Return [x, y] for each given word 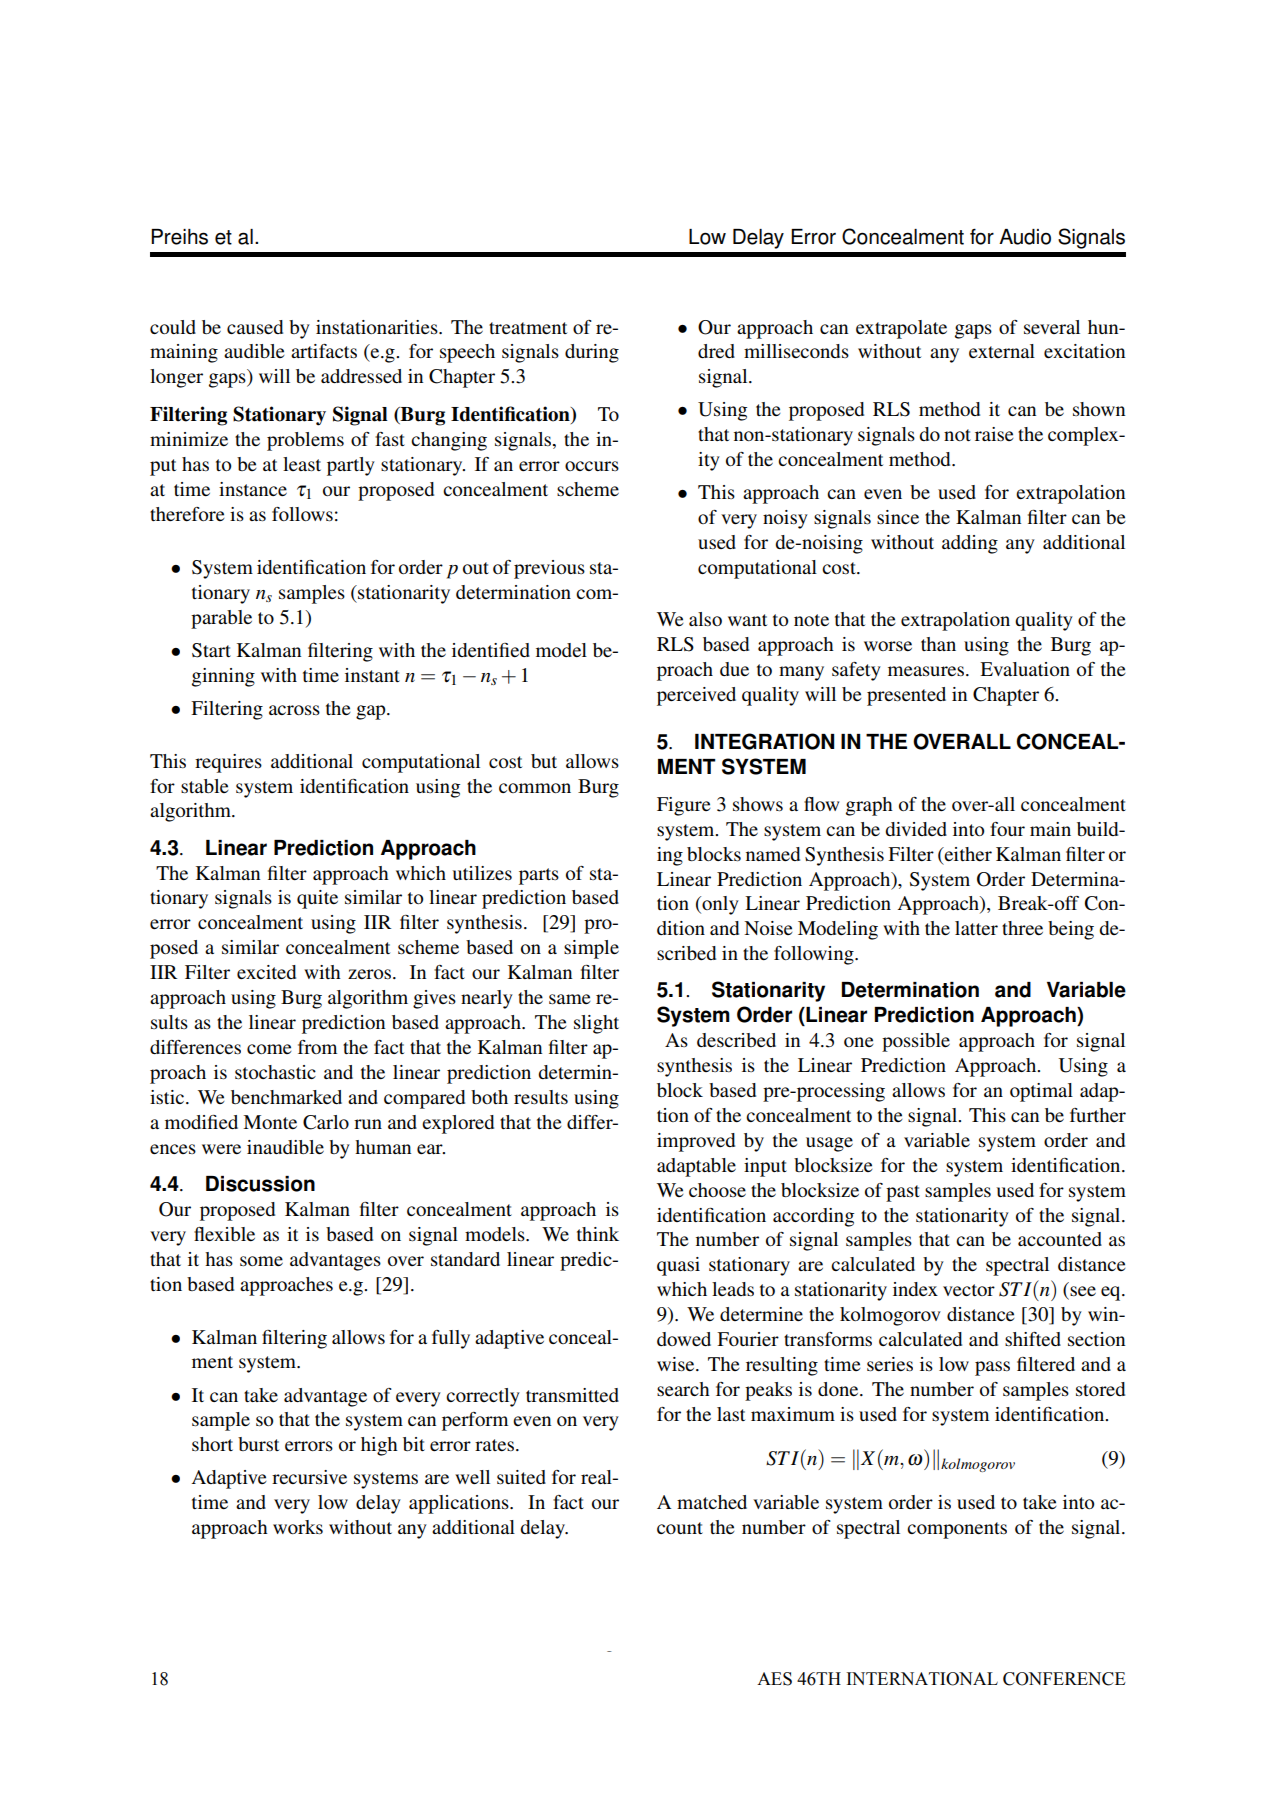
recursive [309, 1477]
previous [549, 569]
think [598, 1234]
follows [302, 514]
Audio [1025, 237]
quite [317, 899]
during [592, 353]
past [903, 1193]
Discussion [260, 1184]
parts [539, 876]
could [173, 327]
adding [970, 544]
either [967, 854]
